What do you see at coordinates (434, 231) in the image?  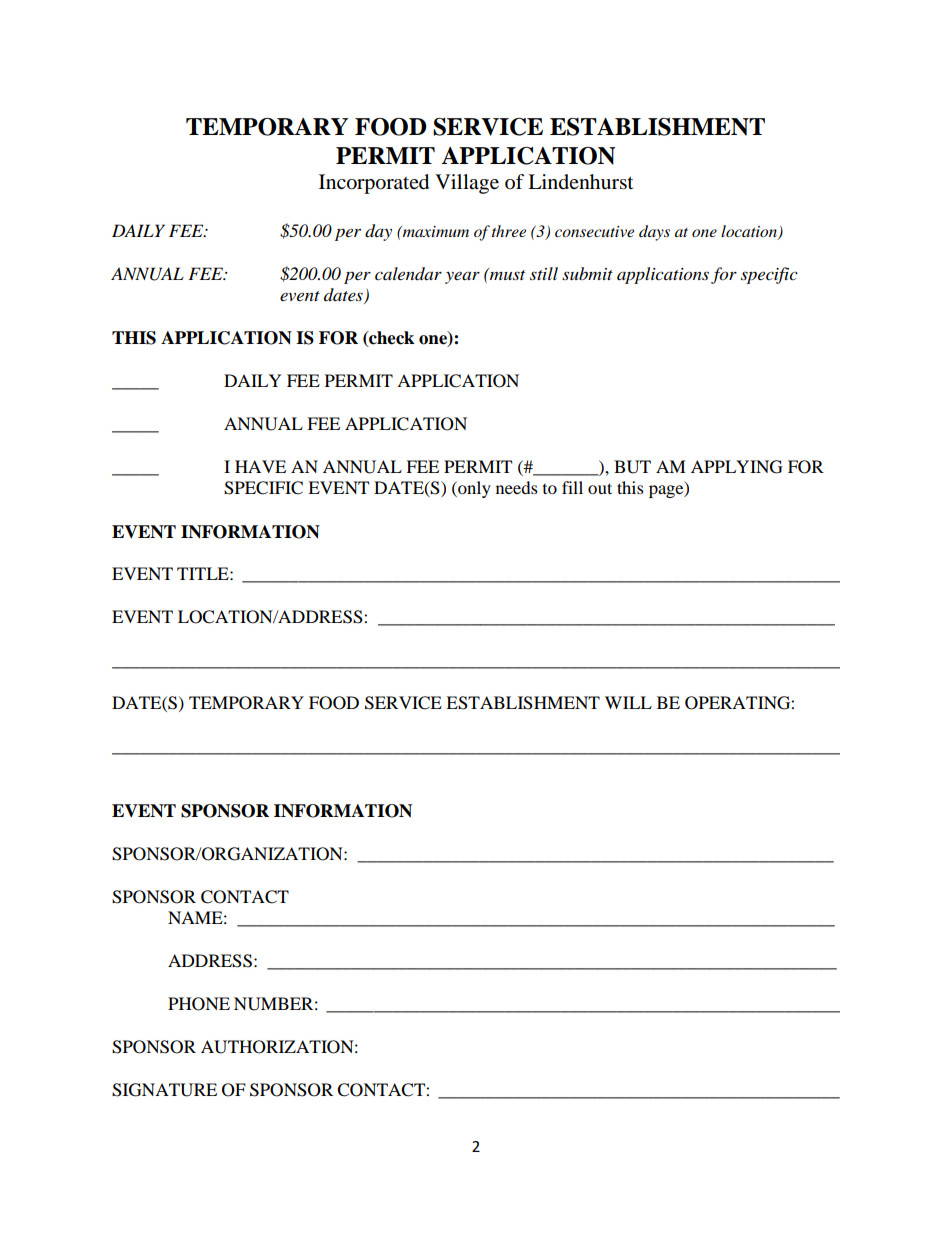 I see `maximum` at bounding box center [434, 231].
